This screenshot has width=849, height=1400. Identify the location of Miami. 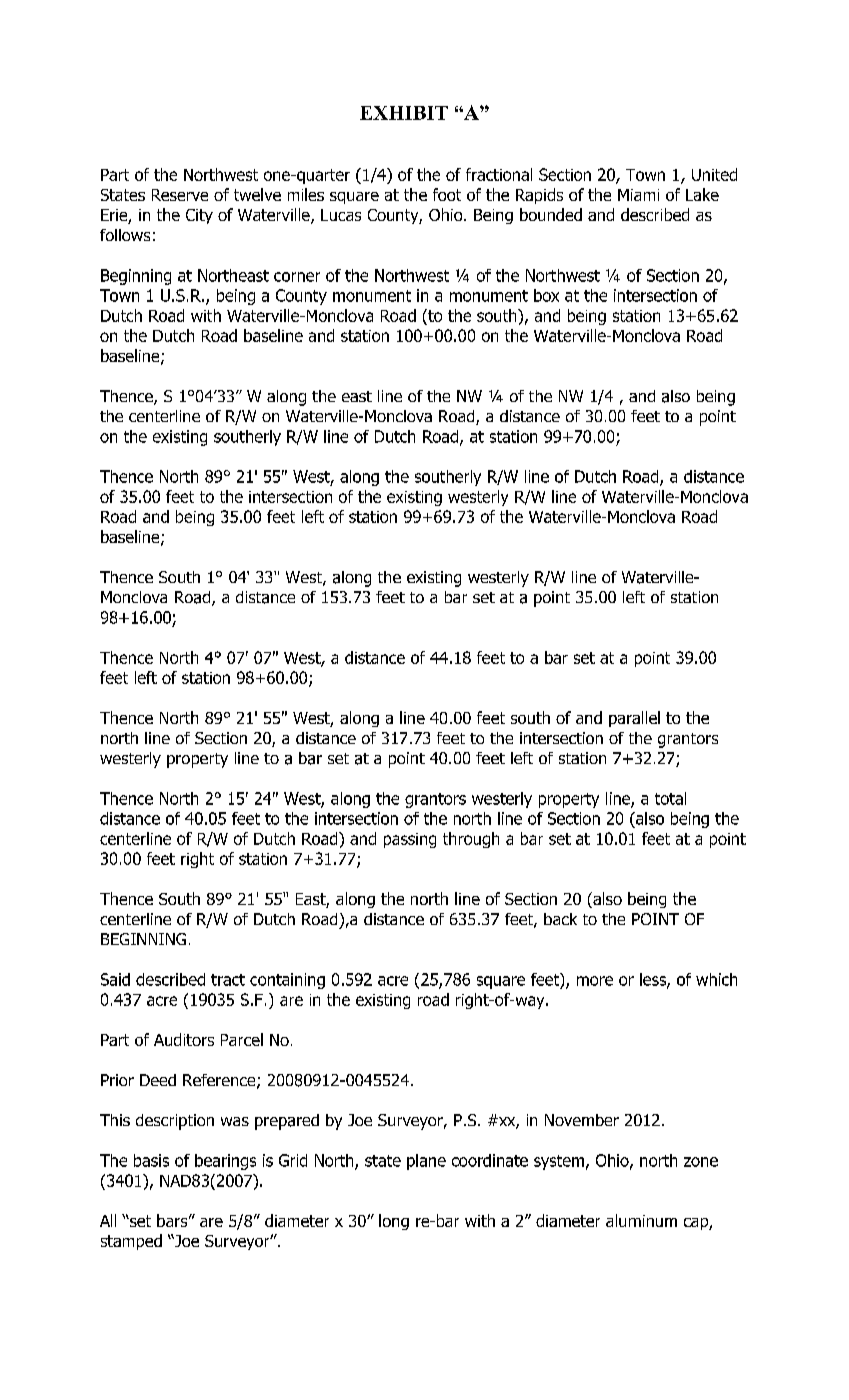
(638, 195).
